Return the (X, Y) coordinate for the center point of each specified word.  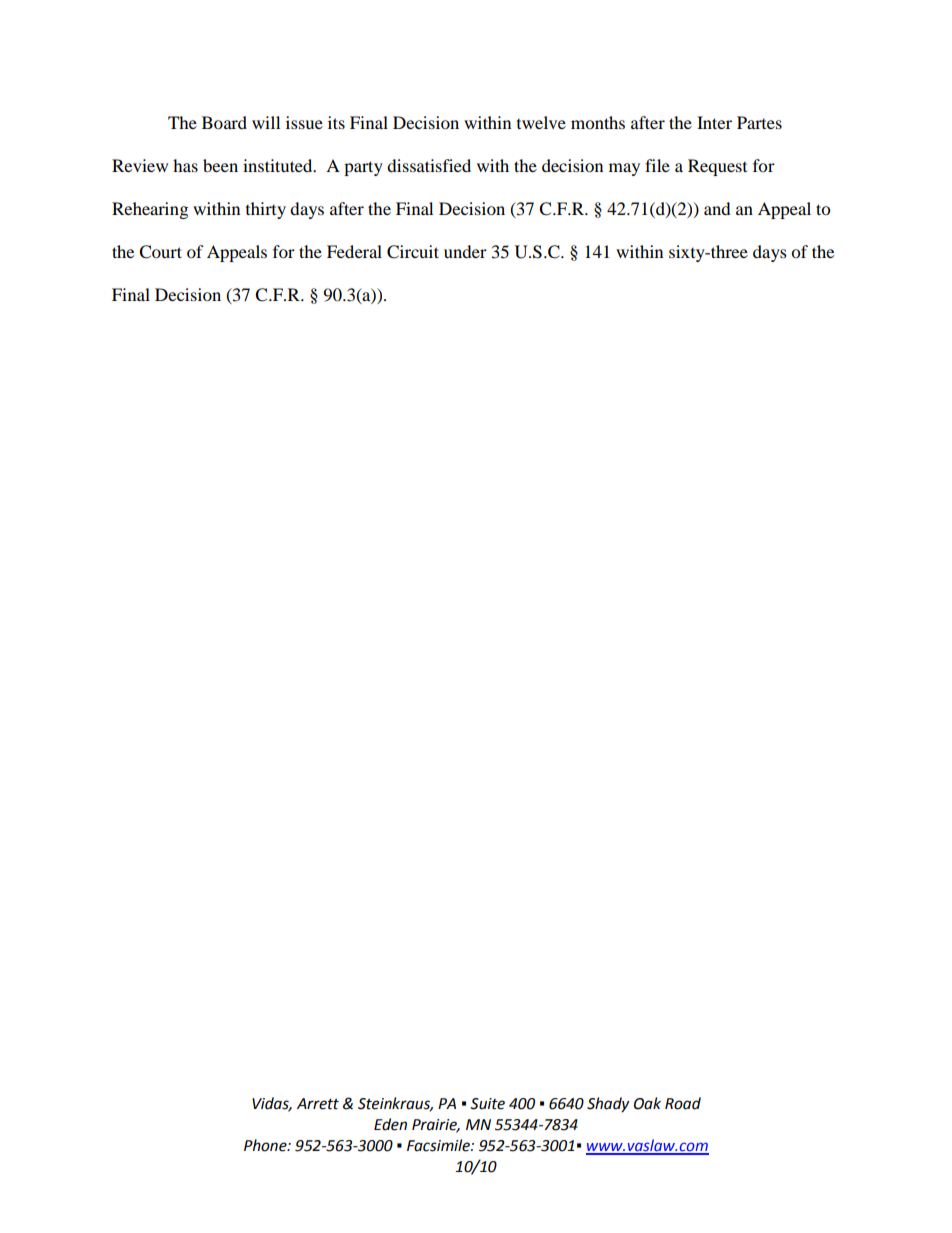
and (717, 208)
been (220, 165)
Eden (390, 1124)
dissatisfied (429, 165)
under (465, 251)
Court (160, 252)
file (657, 165)
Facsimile (439, 1145)
